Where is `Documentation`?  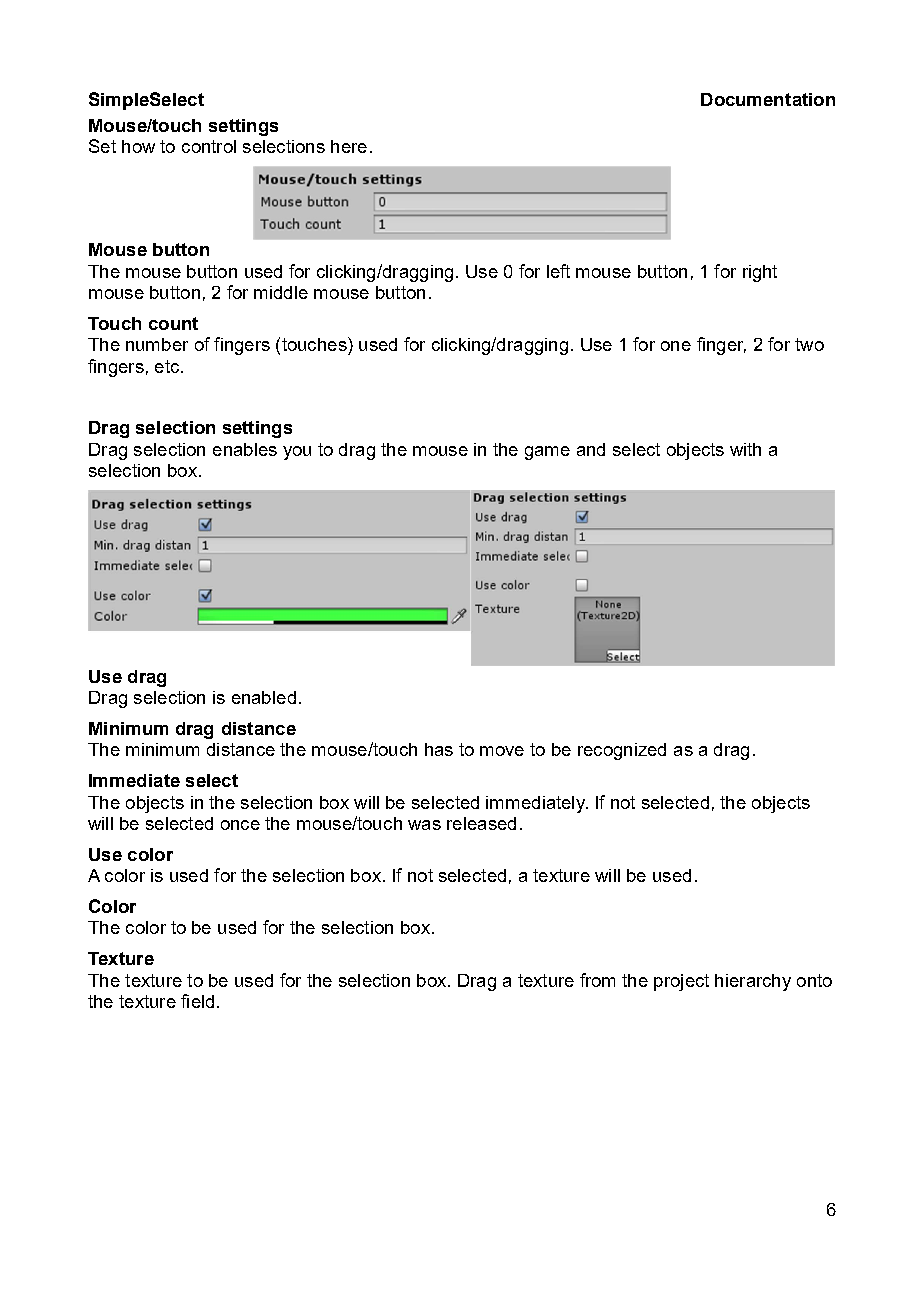 Documentation is located at coordinates (768, 99).
